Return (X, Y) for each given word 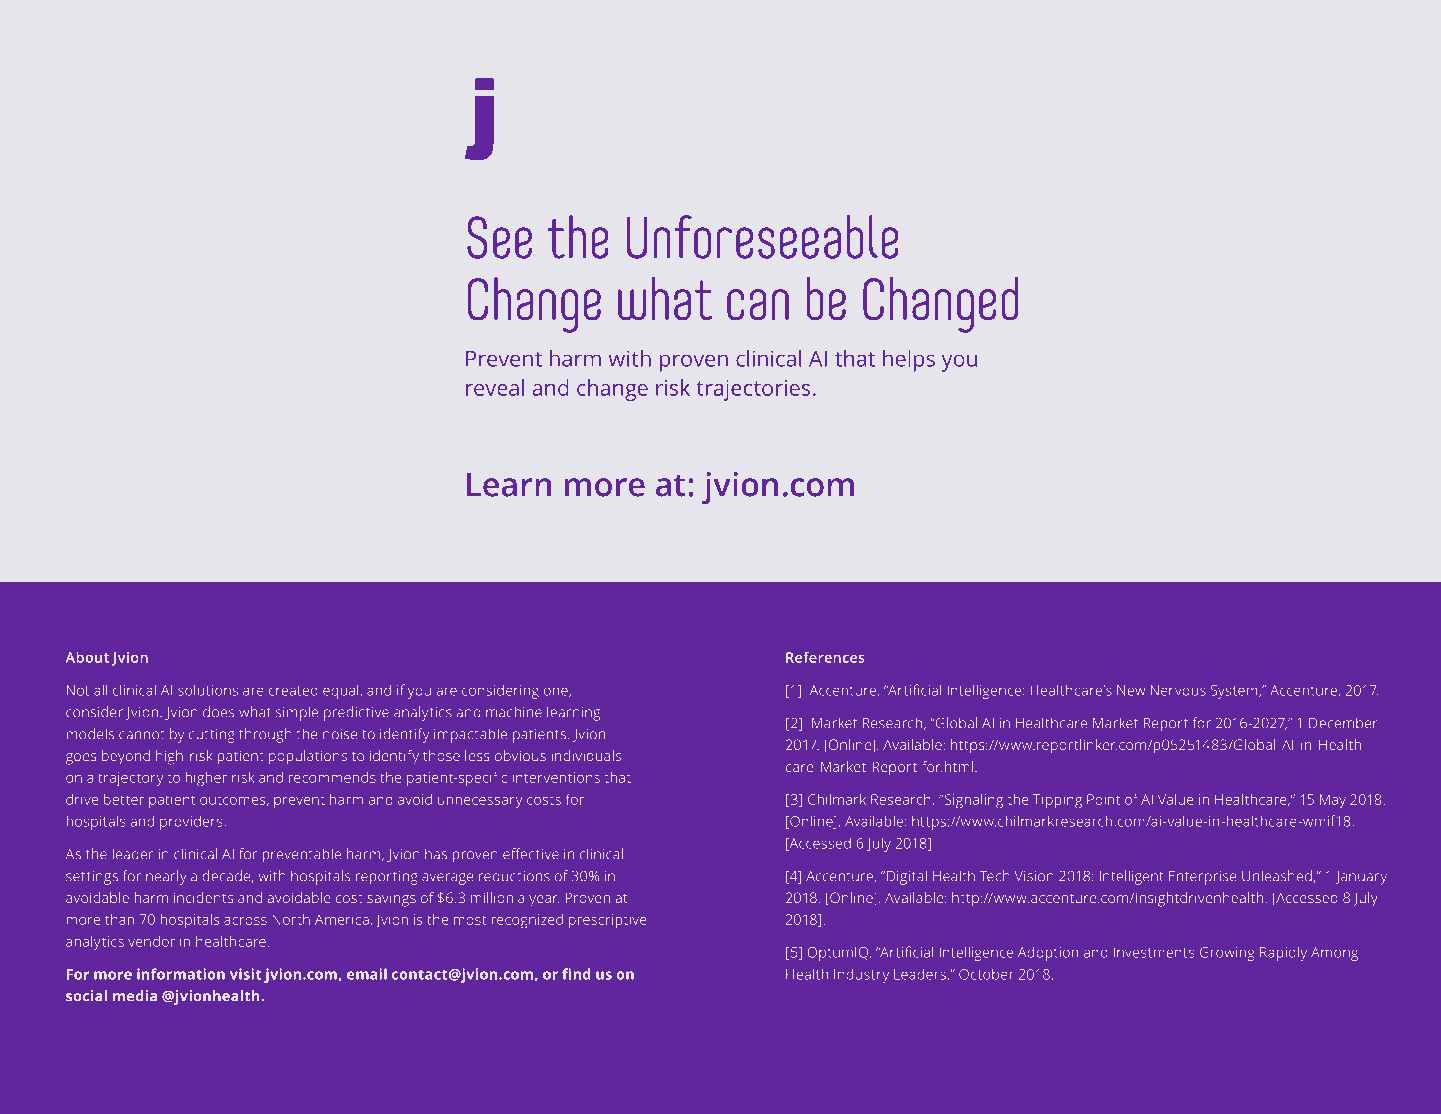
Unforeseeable (763, 237)
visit (245, 974)
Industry (861, 975)
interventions (556, 777)
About (87, 657)
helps (909, 361)
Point (1103, 799)
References (825, 657)
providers (191, 822)
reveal (495, 387)
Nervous (1178, 690)
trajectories (753, 390)
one (557, 692)
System (1235, 692)
